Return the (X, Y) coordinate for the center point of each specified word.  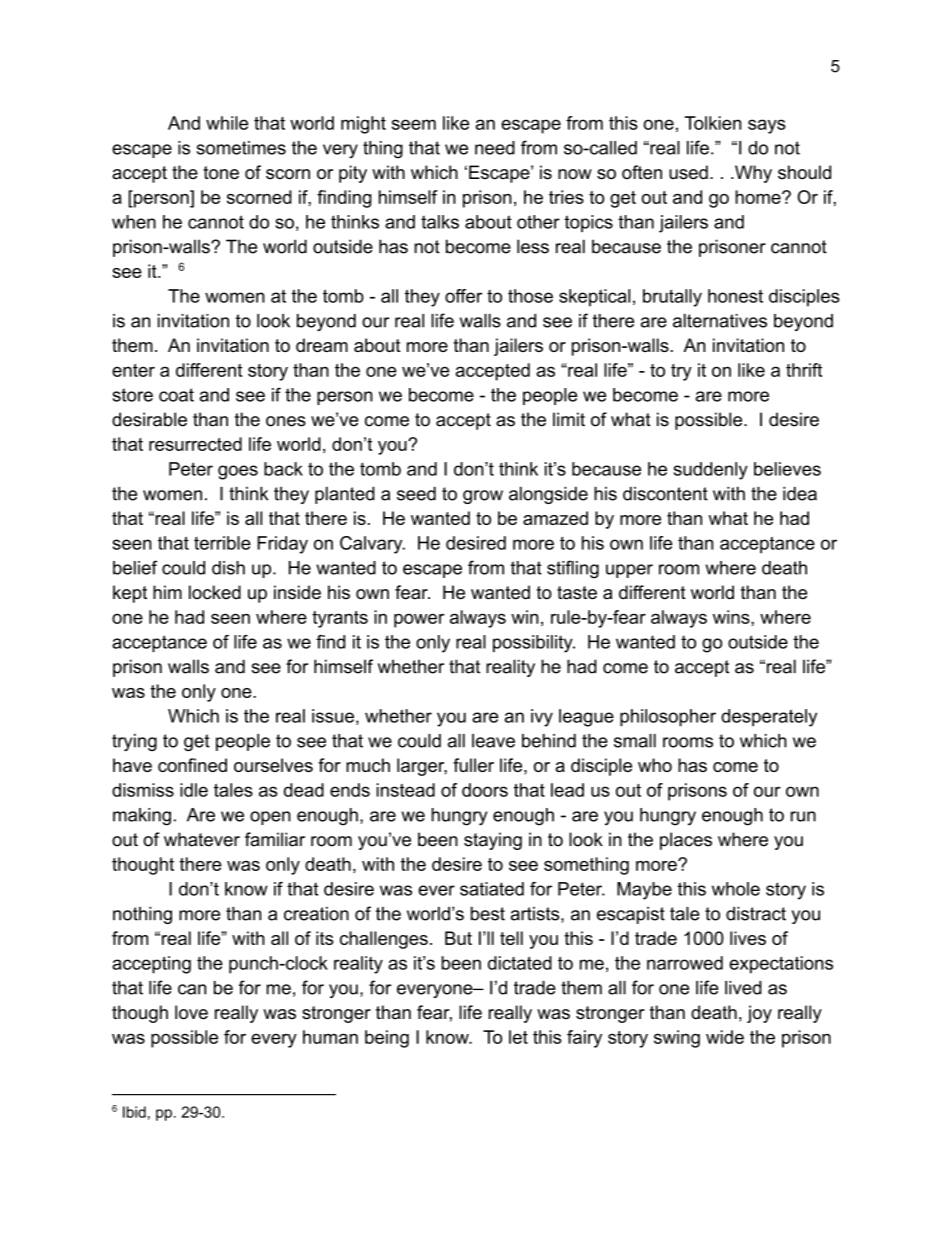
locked (215, 592)
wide (725, 1037)
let (518, 1037)
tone (221, 173)
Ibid (134, 1112)
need (495, 148)
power (419, 620)
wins (731, 617)
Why (752, 174)
